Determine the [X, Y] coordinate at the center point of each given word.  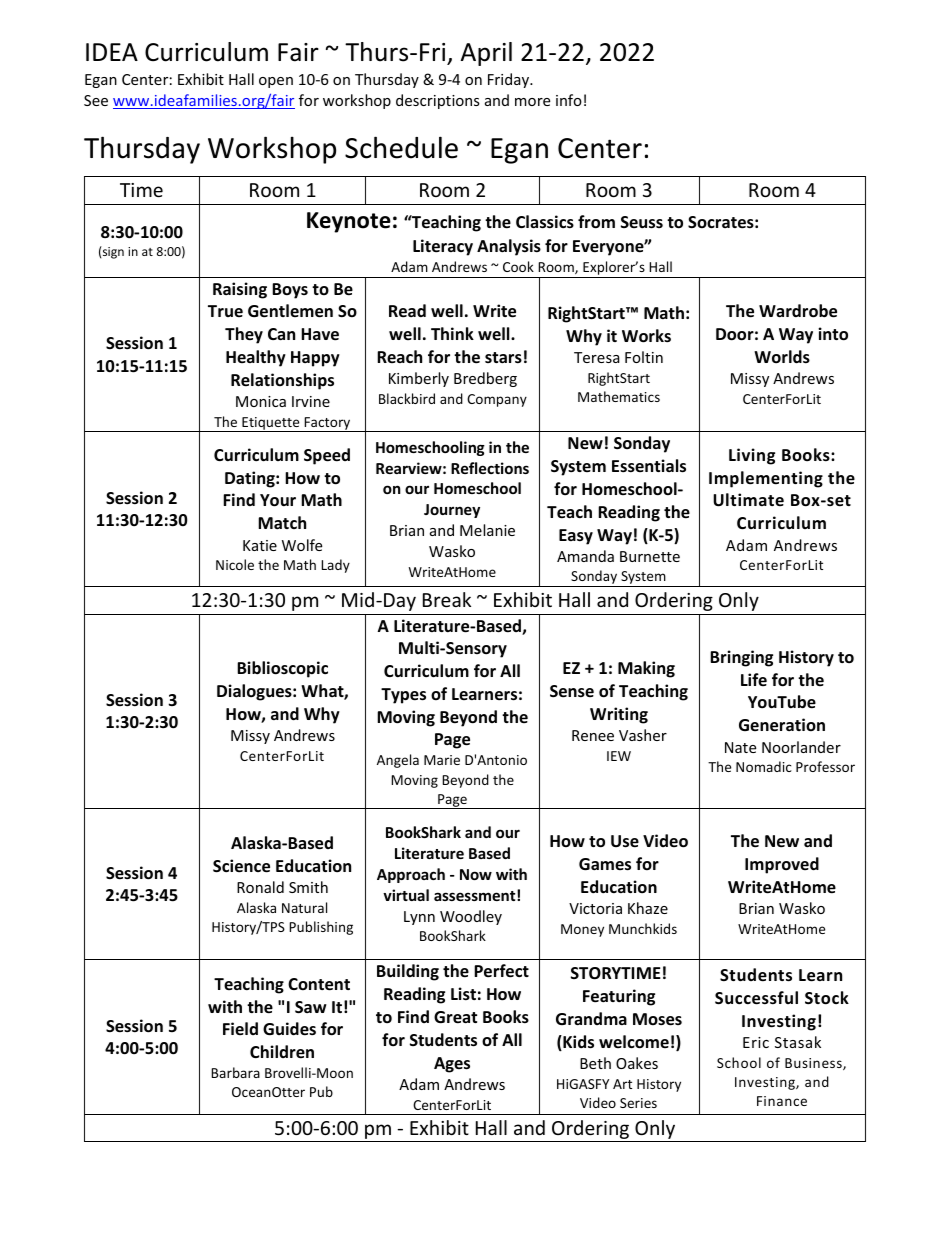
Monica [261, 401]
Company [497, 400]
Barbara [235, 1072]
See [96, 100]
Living [752, 456]
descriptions [438, 101]
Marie [442, 760]
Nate [740, 747]
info [569, 100]
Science [241, 866]
